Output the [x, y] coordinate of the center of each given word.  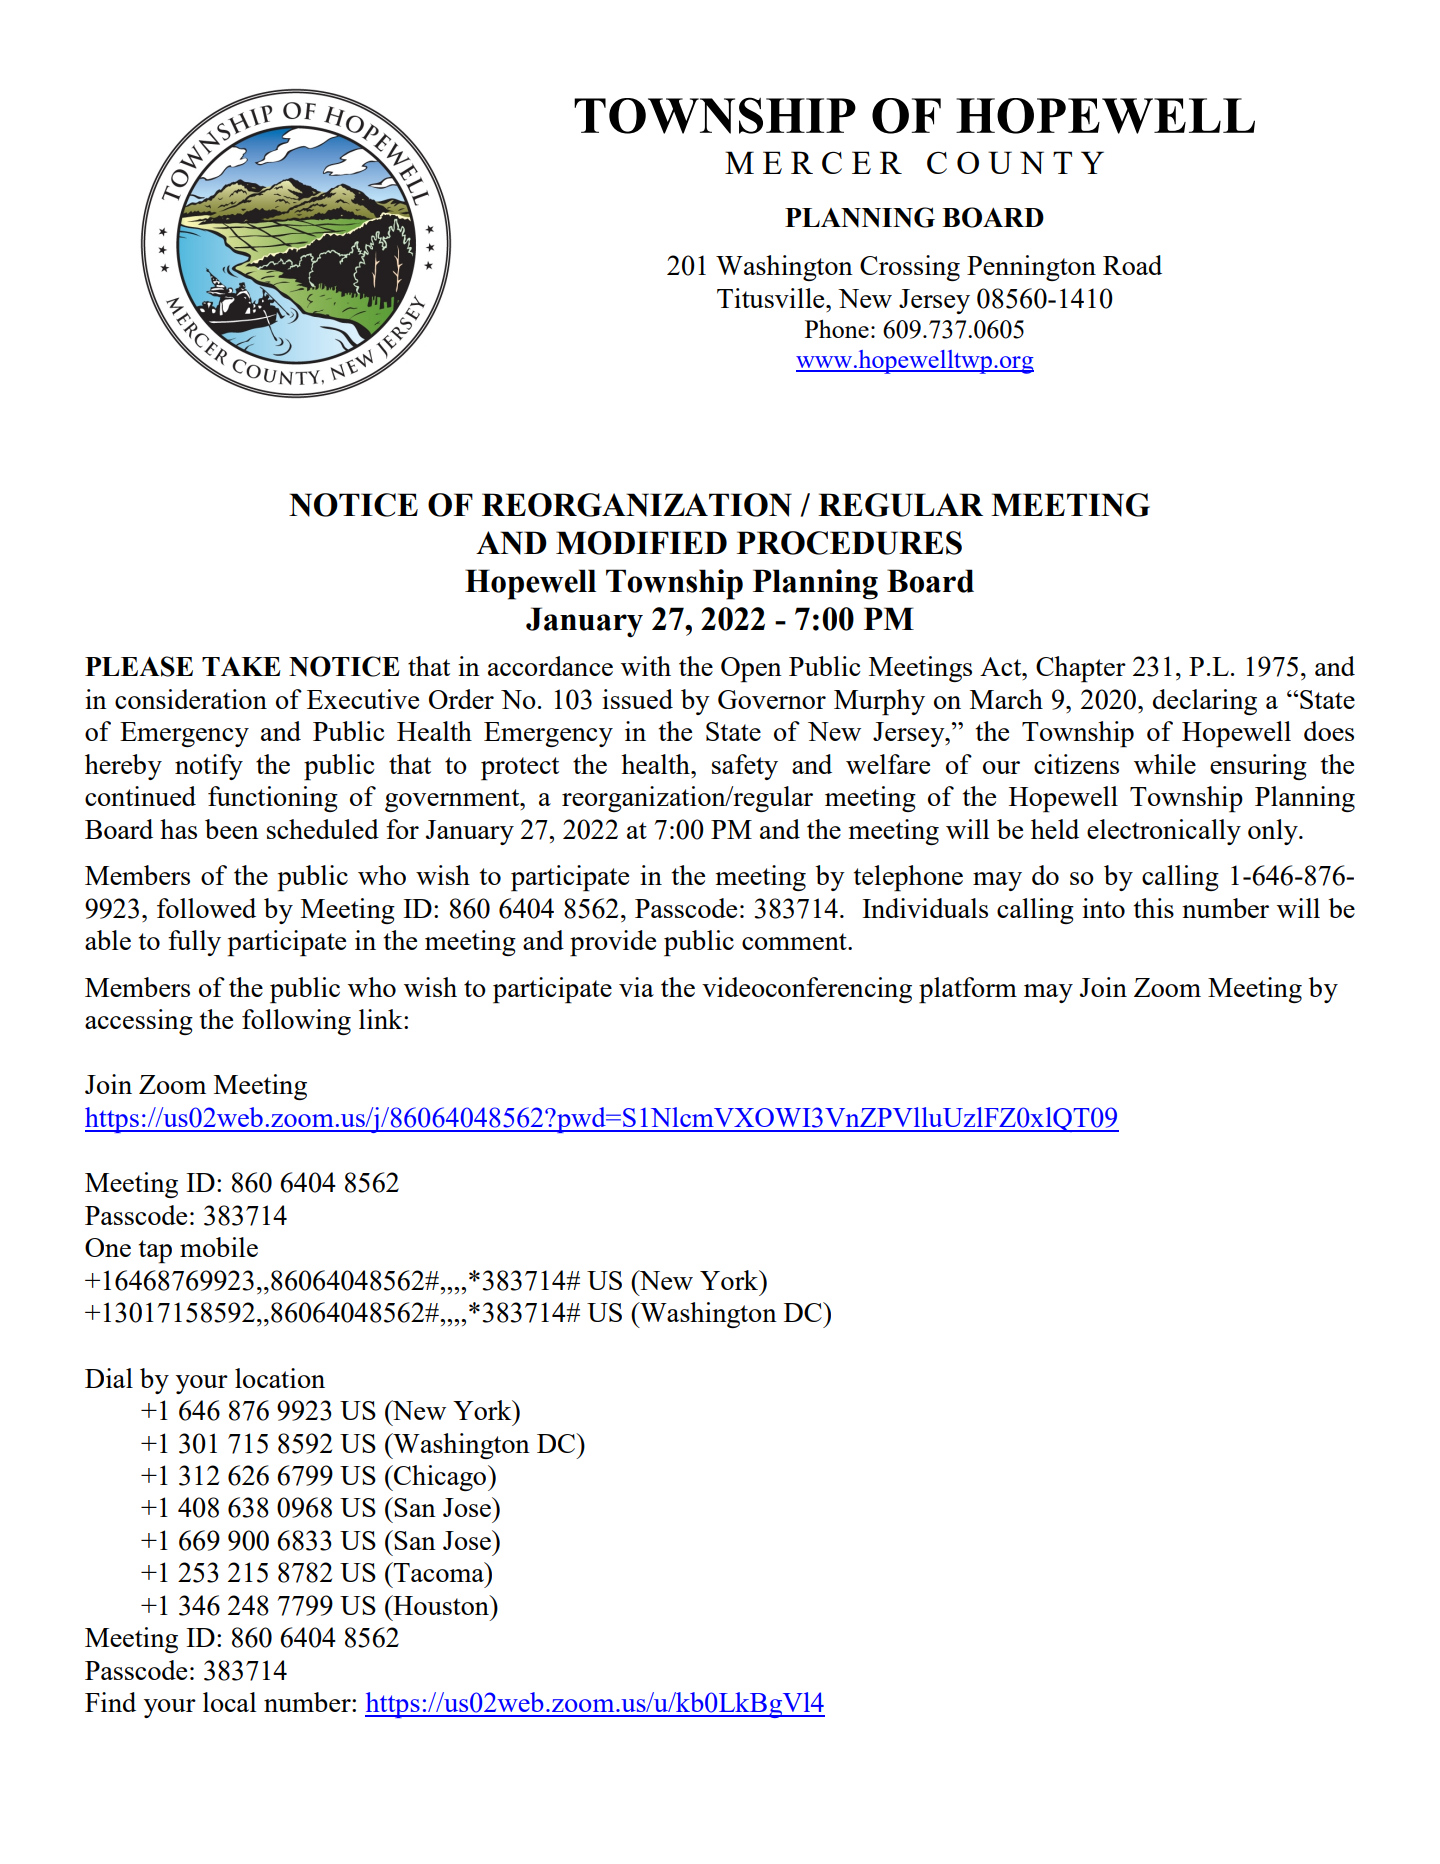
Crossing [910, 268]
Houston [441, 1605]
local [229, 1702]
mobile [219, 1247]
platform [968, 990]
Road [1132, 265]
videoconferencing [807, 990]
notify [209, 767]
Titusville [772, 298]
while [1165, 764]
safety [745, 767]
